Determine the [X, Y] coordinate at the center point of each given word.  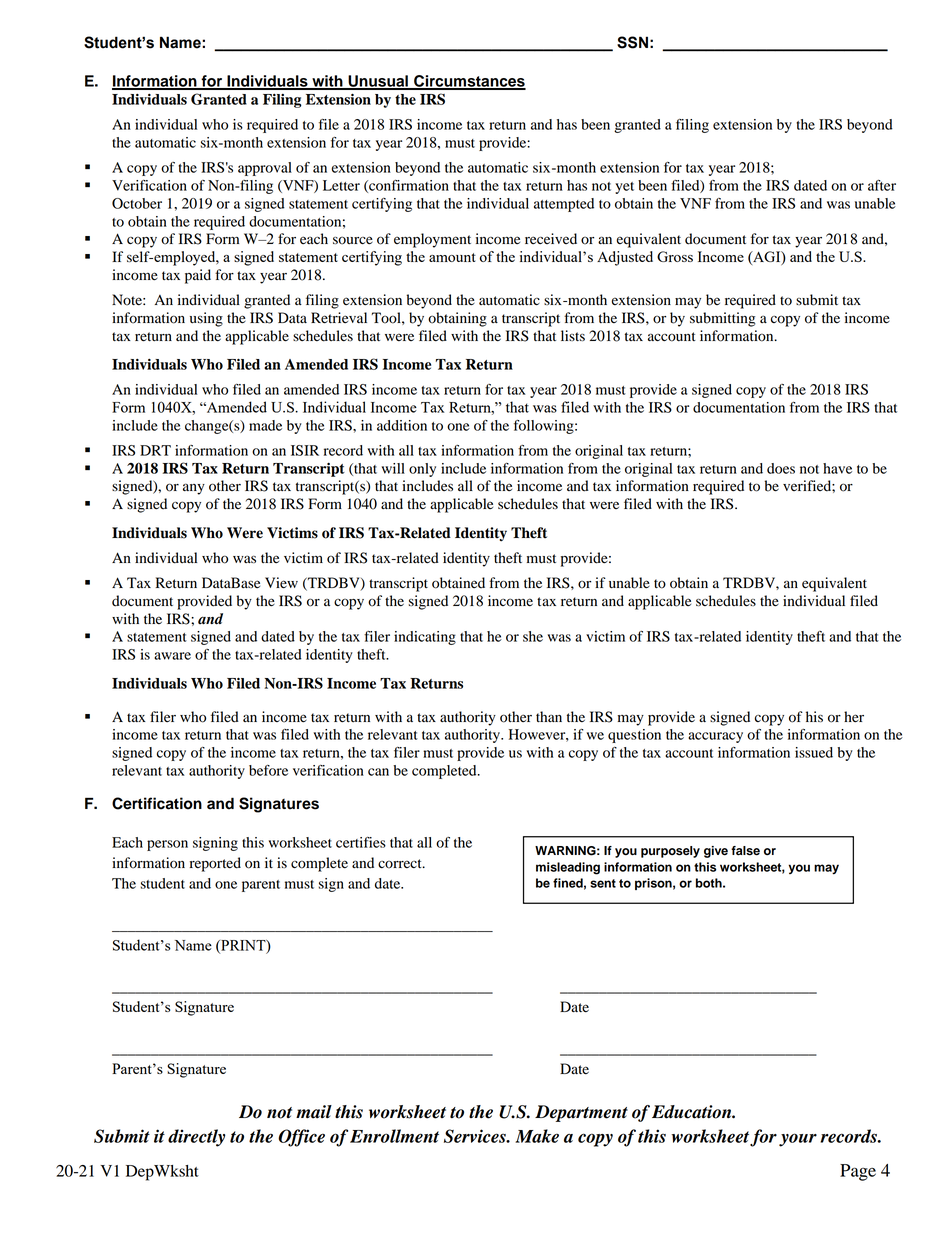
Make [537, 1136]
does [781, 468]
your [798, 1140]
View [281, 583]
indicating [425, 638]
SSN [632, 42]
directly [196, 1138]
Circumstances [469, 82]
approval [265, 169]
